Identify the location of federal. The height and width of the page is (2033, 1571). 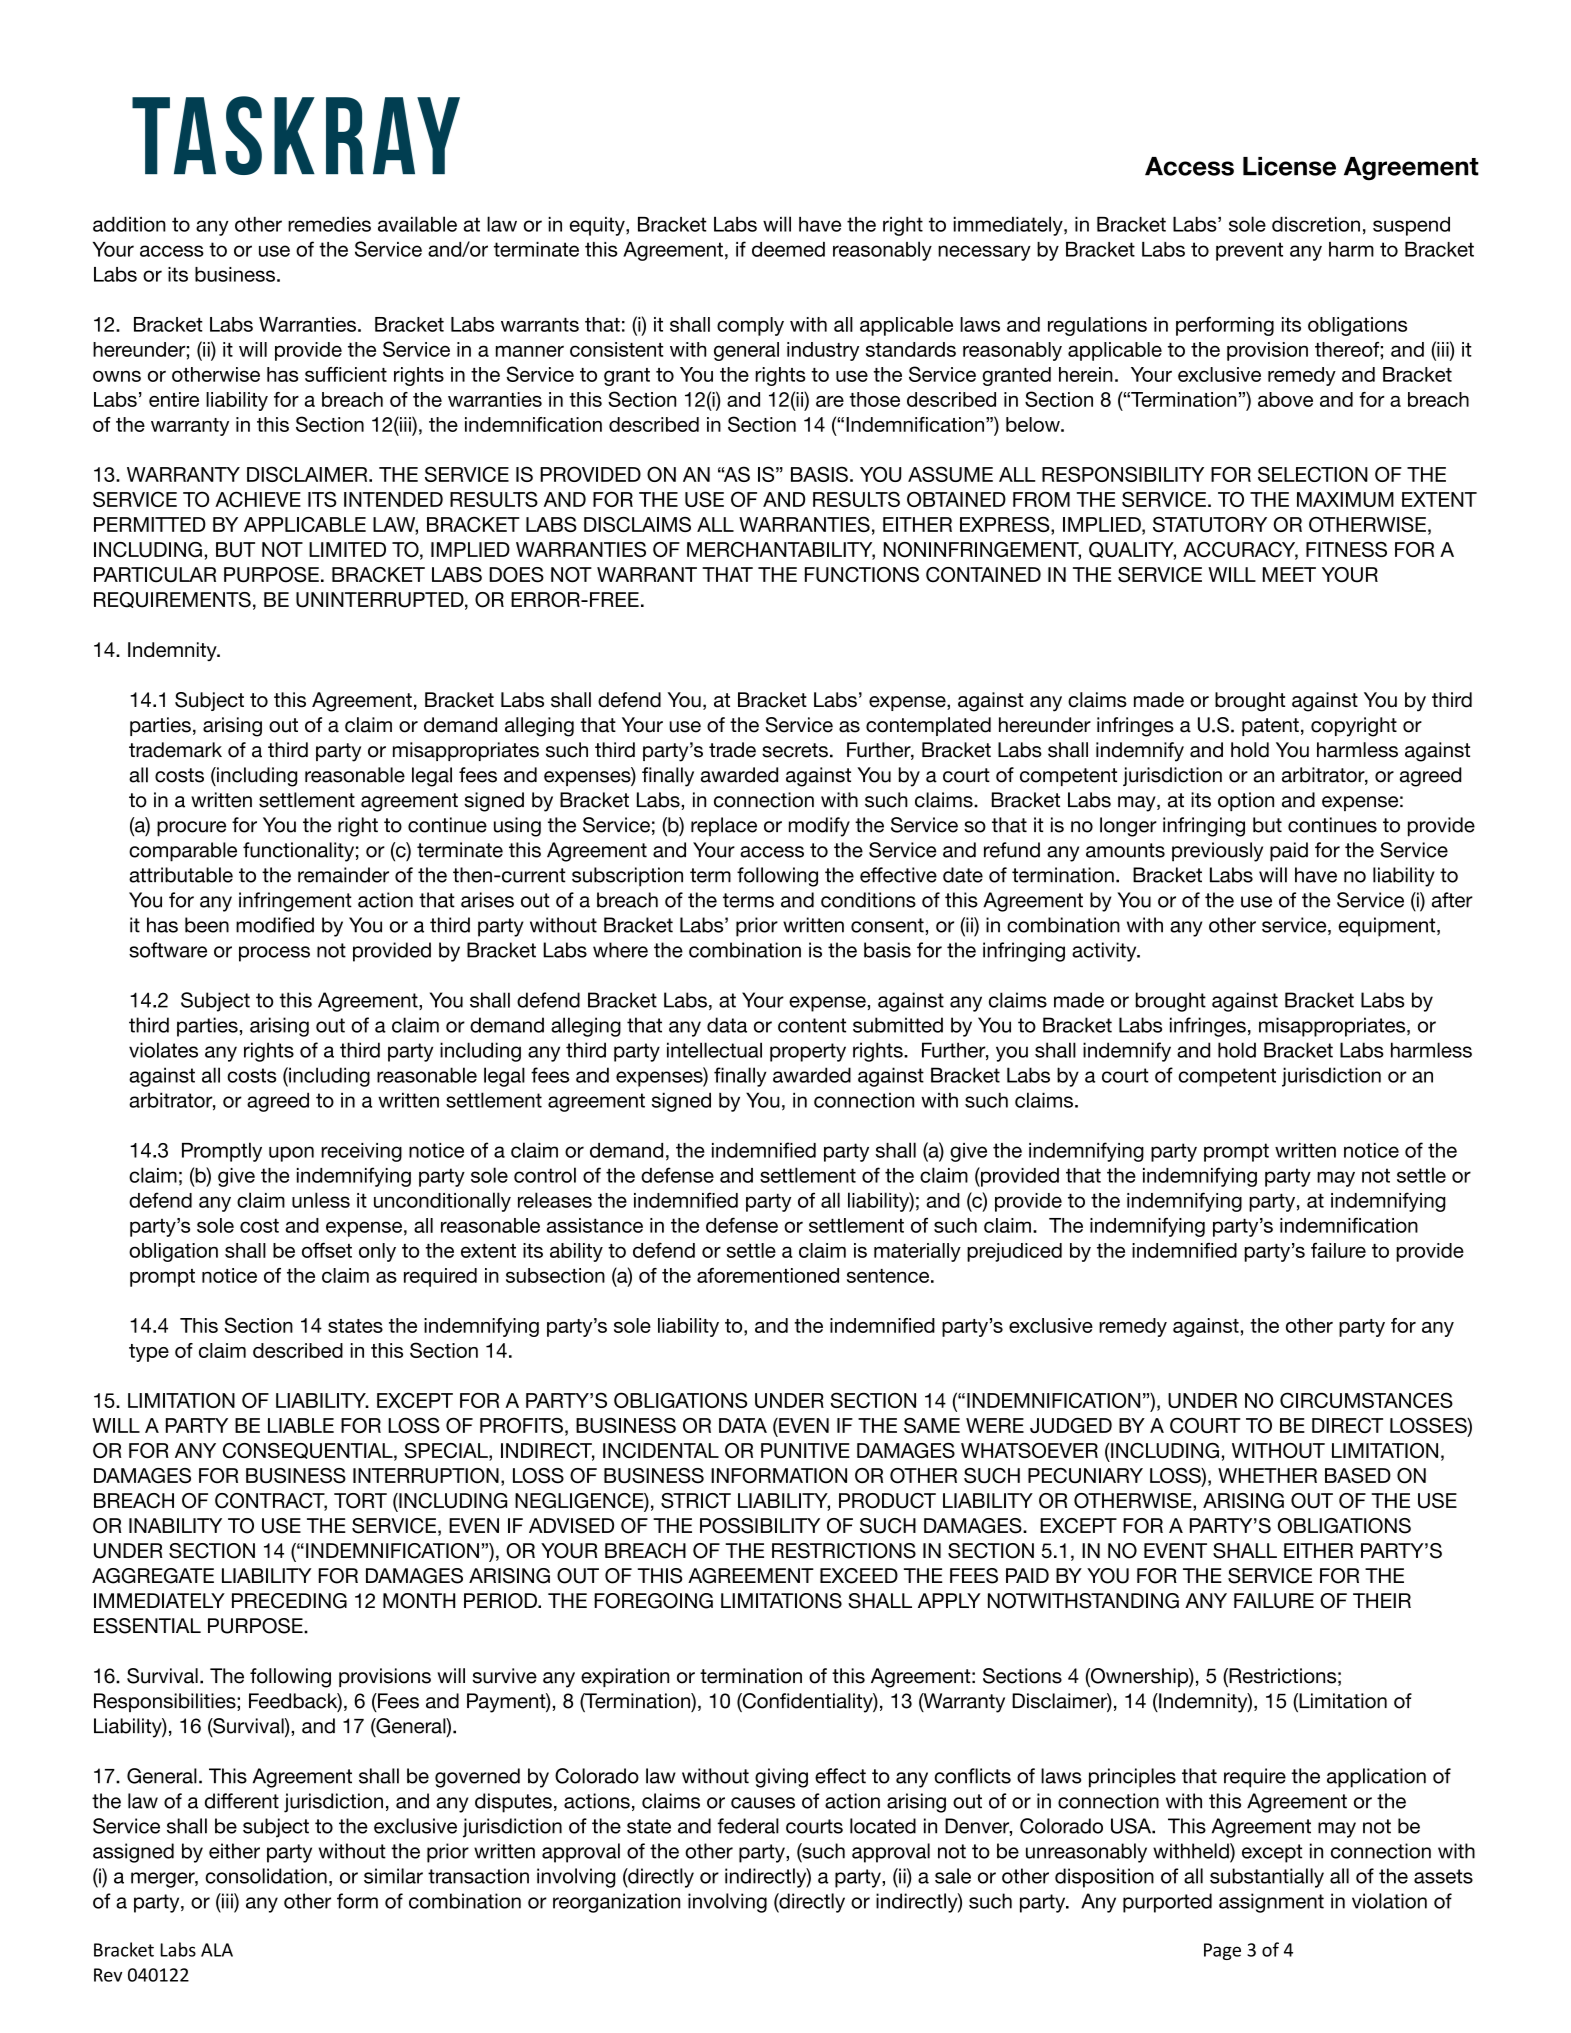
(748, 1826).
